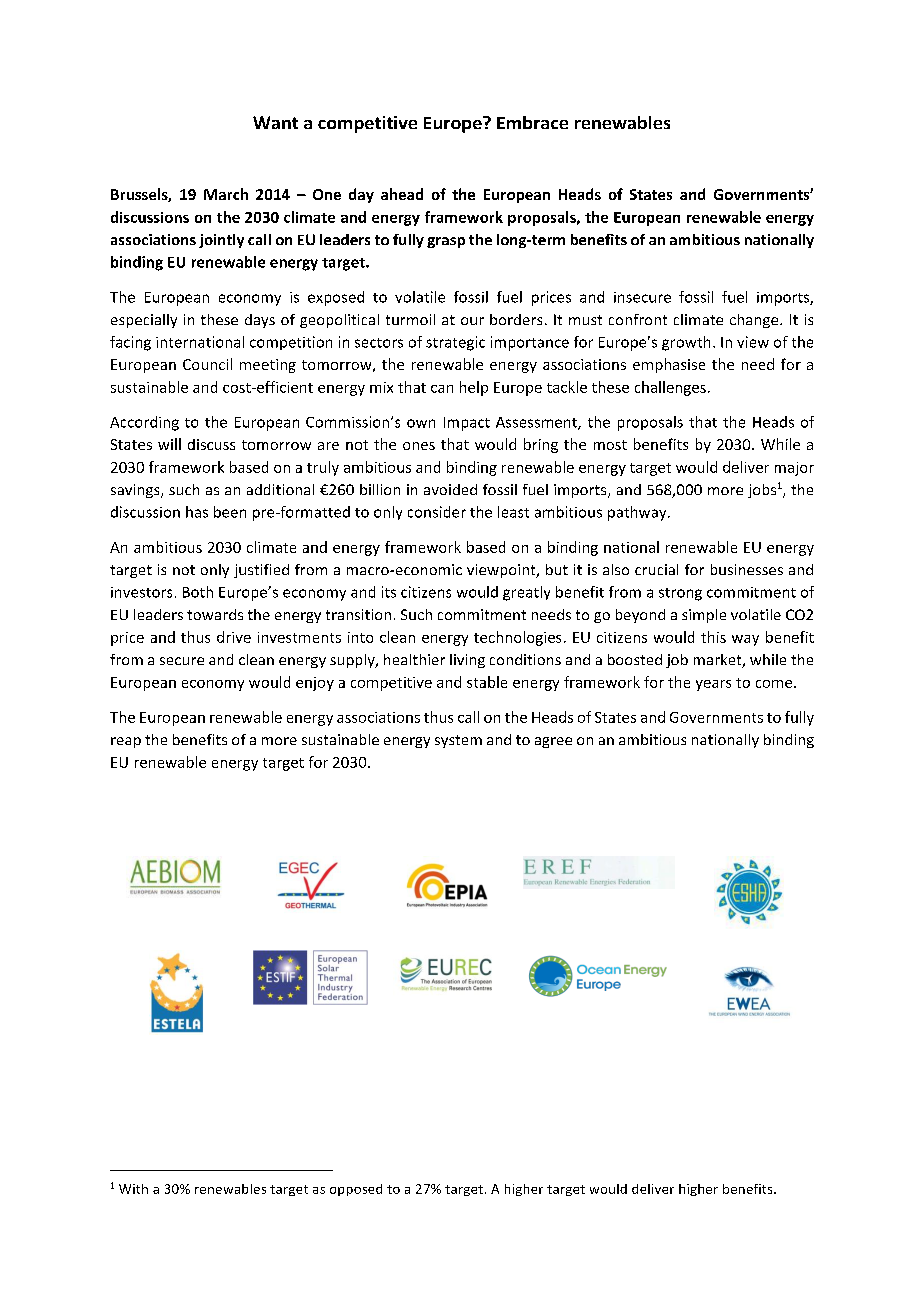 The width and height of the document is (924, 1308). Describe the element at coordinates (133, 1189) in the document. I see `With` at that location.
